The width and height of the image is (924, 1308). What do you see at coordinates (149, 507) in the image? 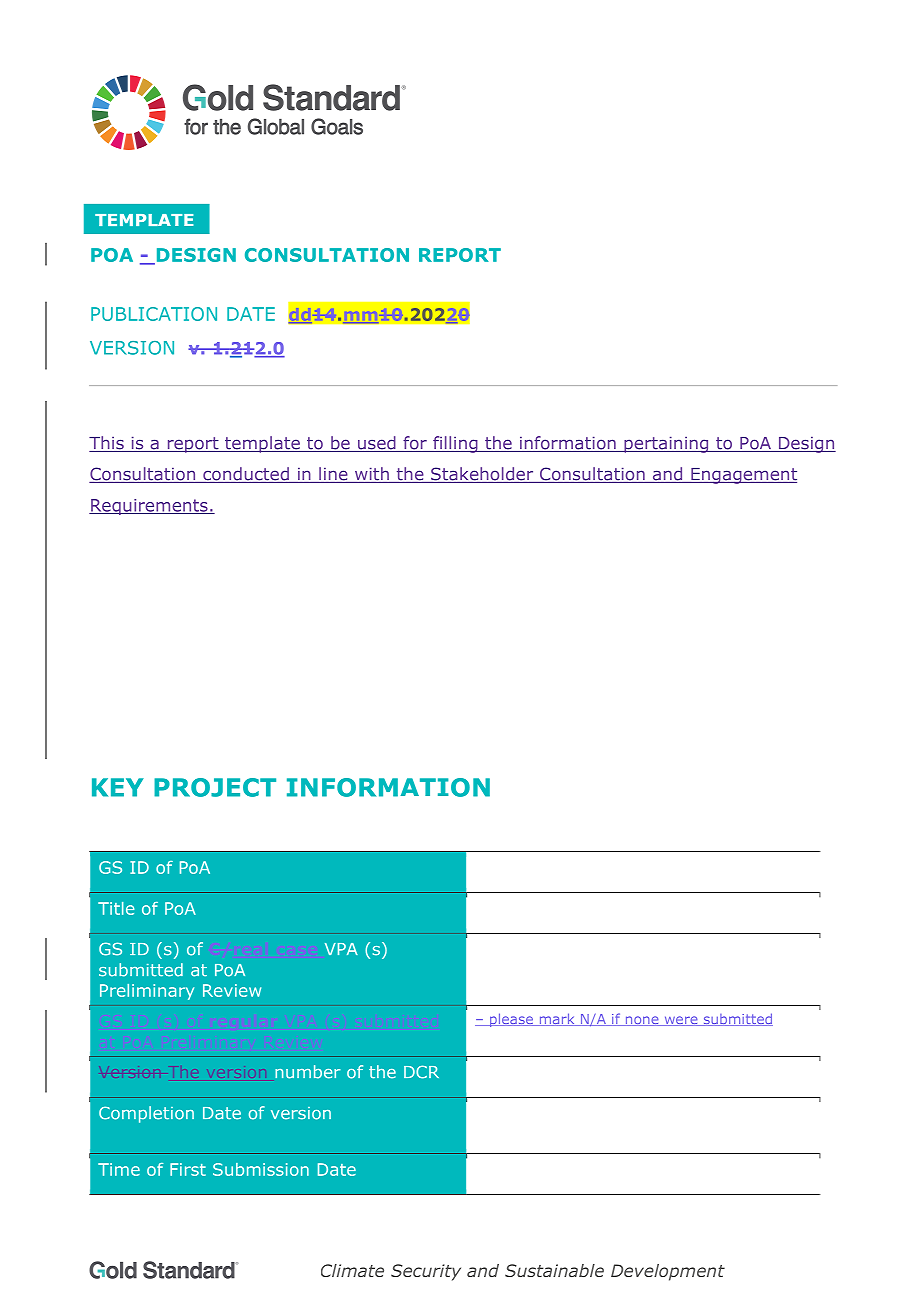
I see `Requirements` at bounding box center [149, 507].
